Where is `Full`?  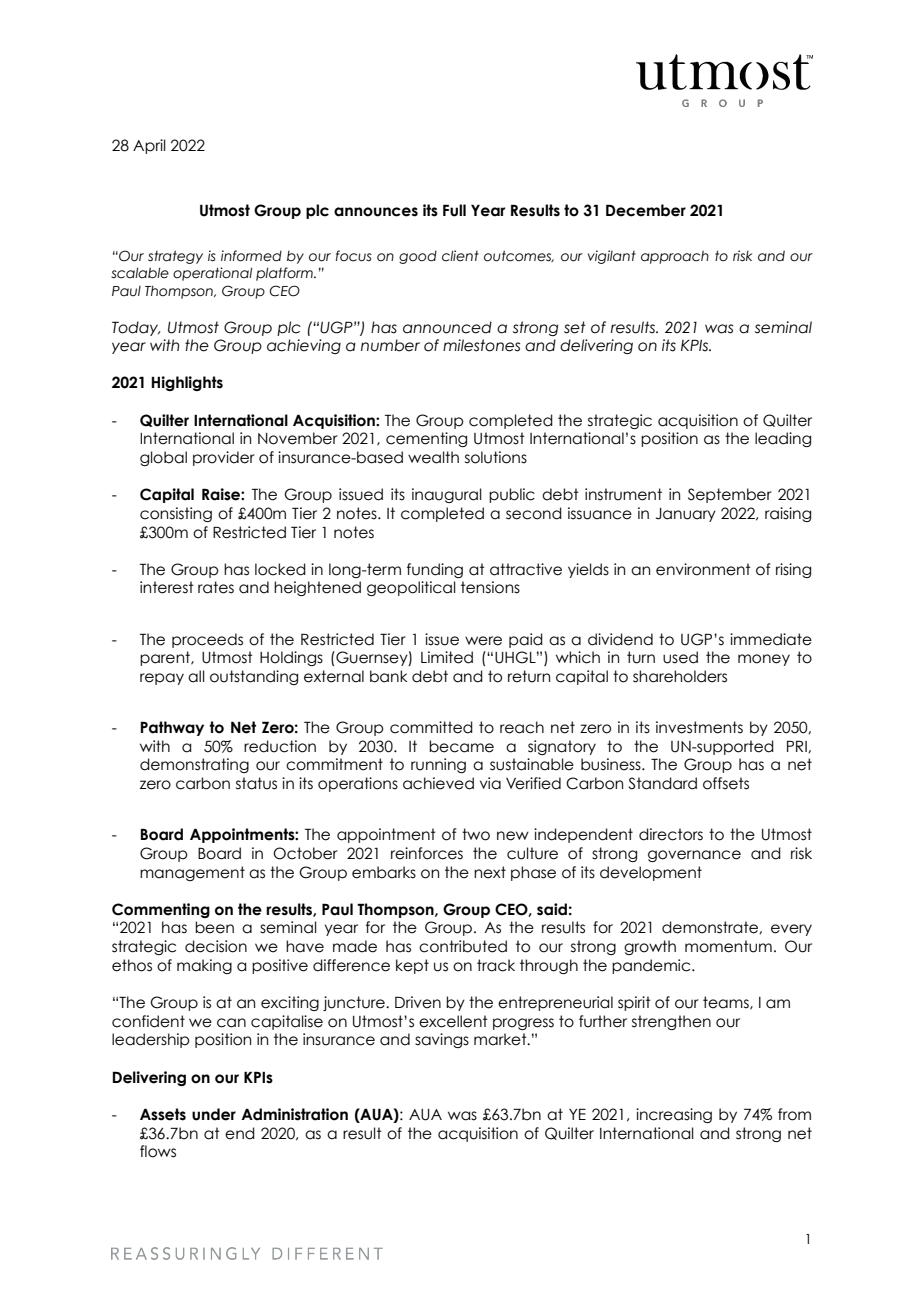 Full is located at coordinates (454, 210).
